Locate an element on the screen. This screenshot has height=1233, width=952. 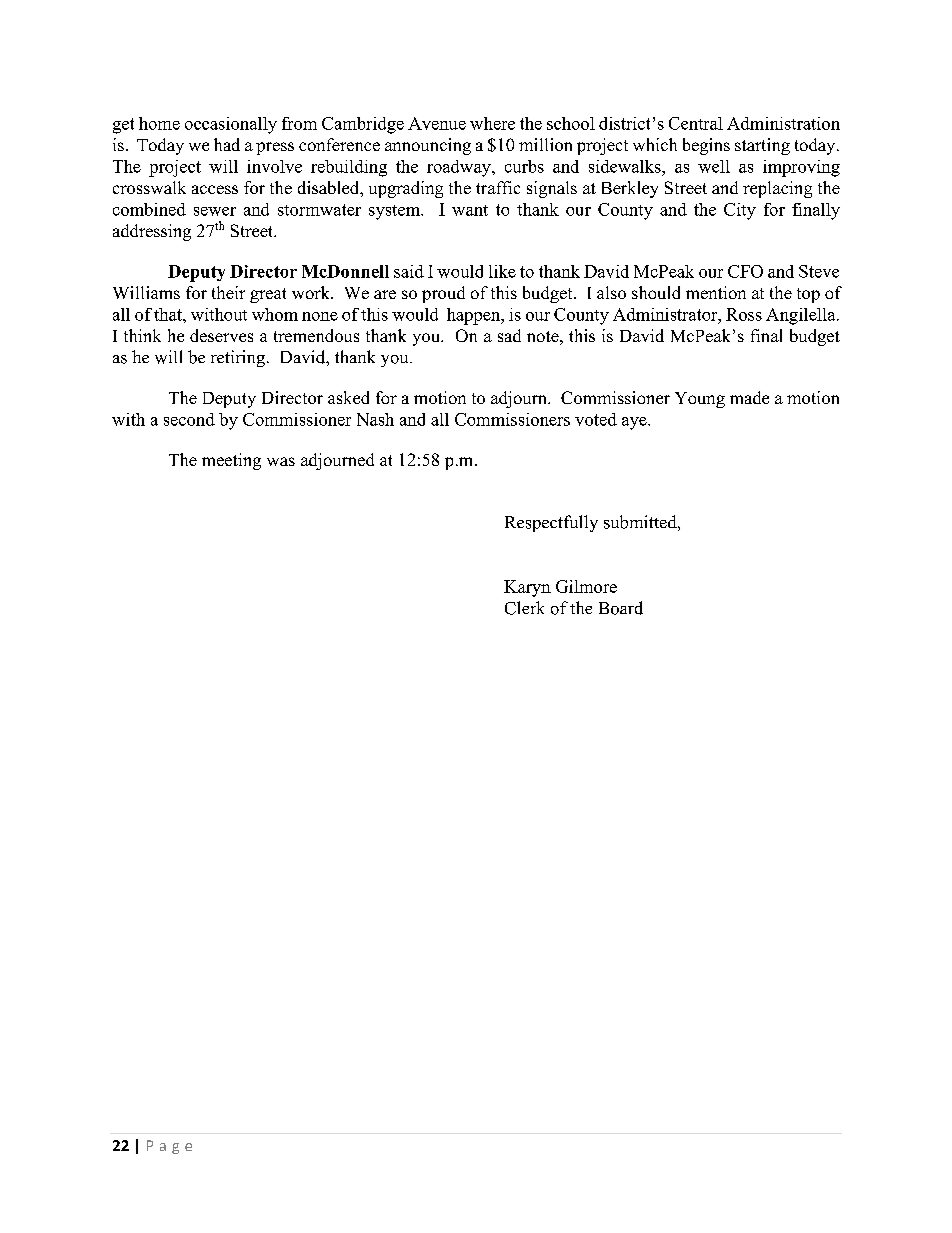
had is located at coordinates (227, 144).
